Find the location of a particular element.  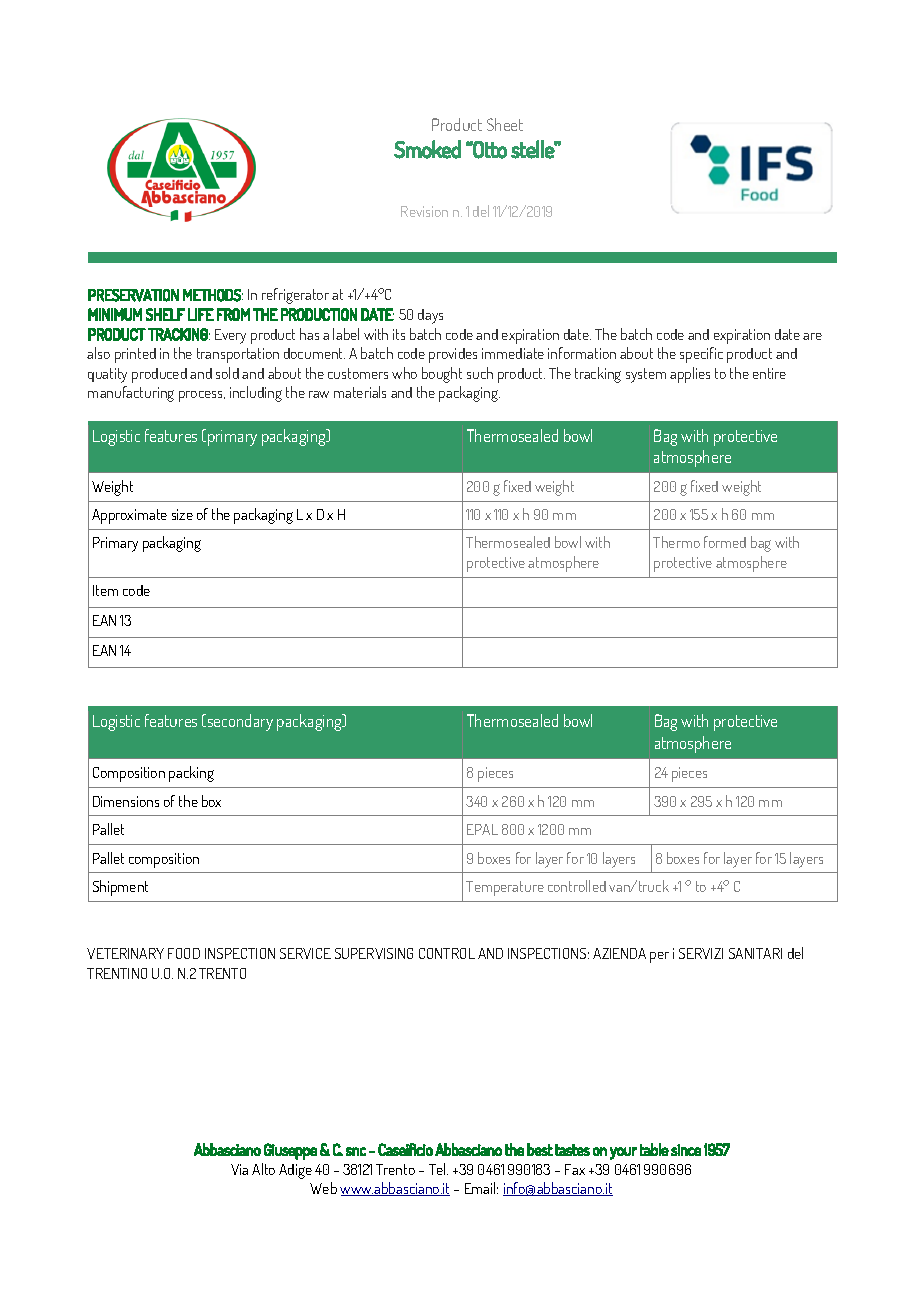

Via is located at coordinates (239, 1169).
